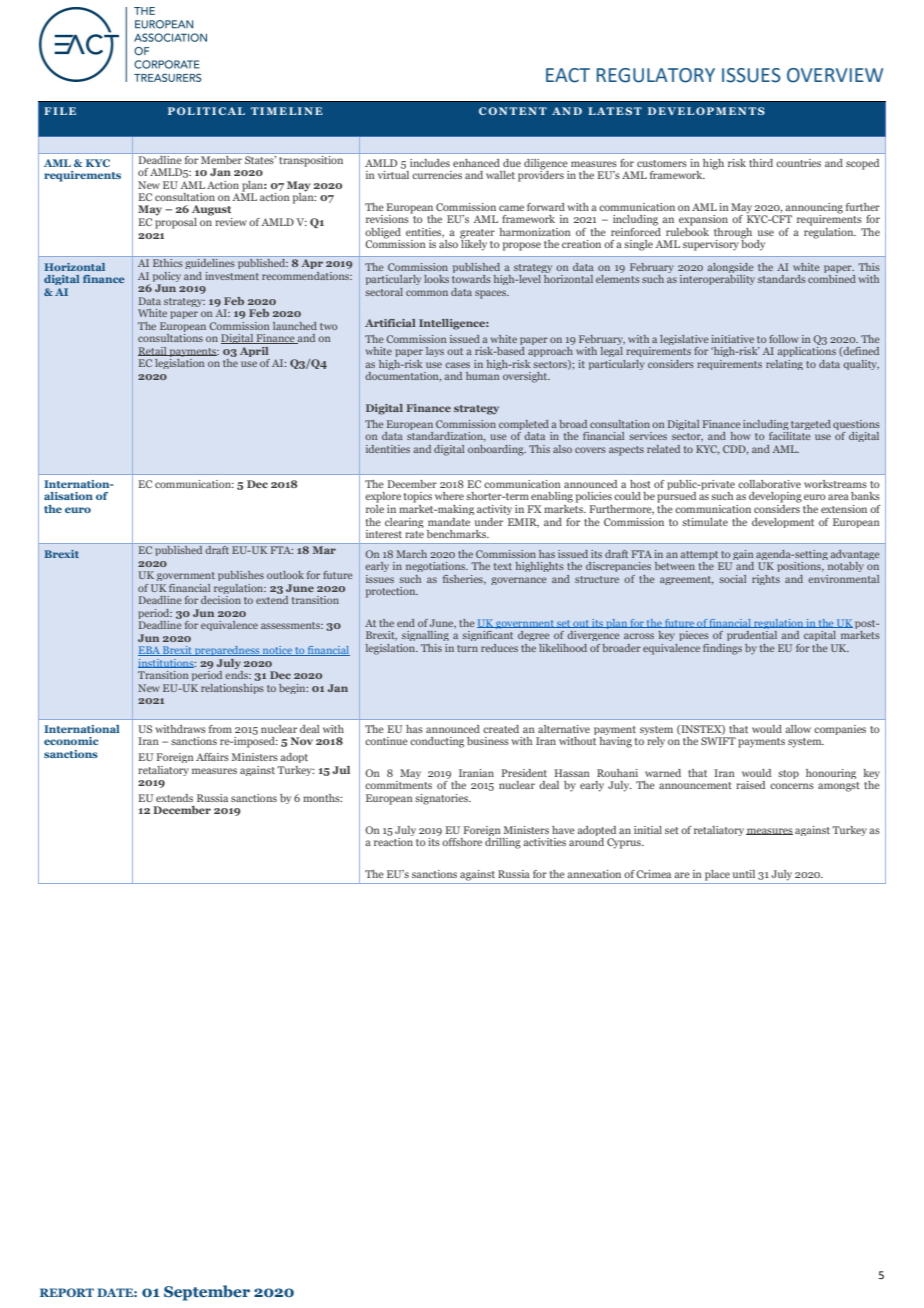  What do you see at coordinates (467, 648) in the page?
I see `turn` at bounding box center [467, 648].
